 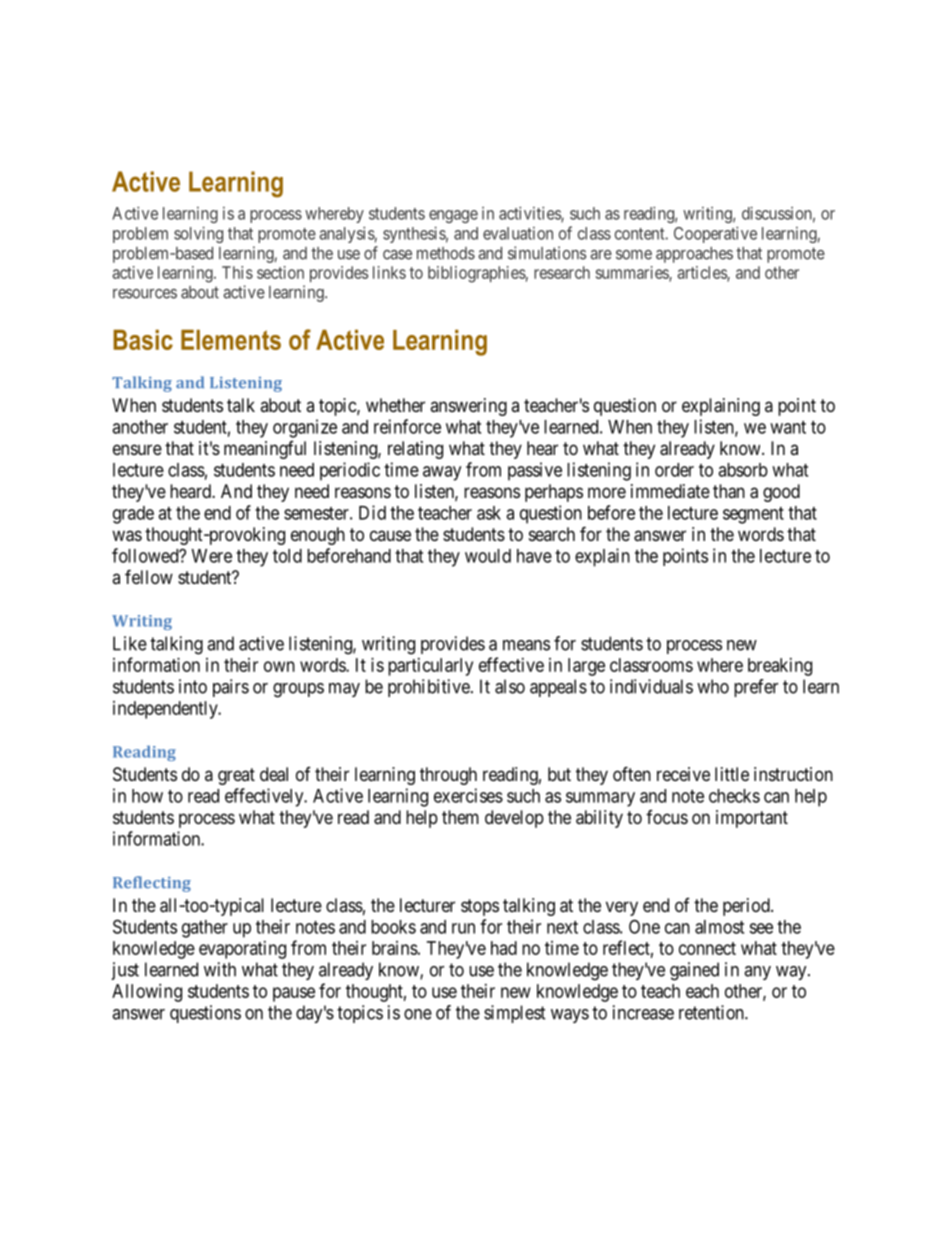 I want to click on methods, so click(x=446, y=253).
